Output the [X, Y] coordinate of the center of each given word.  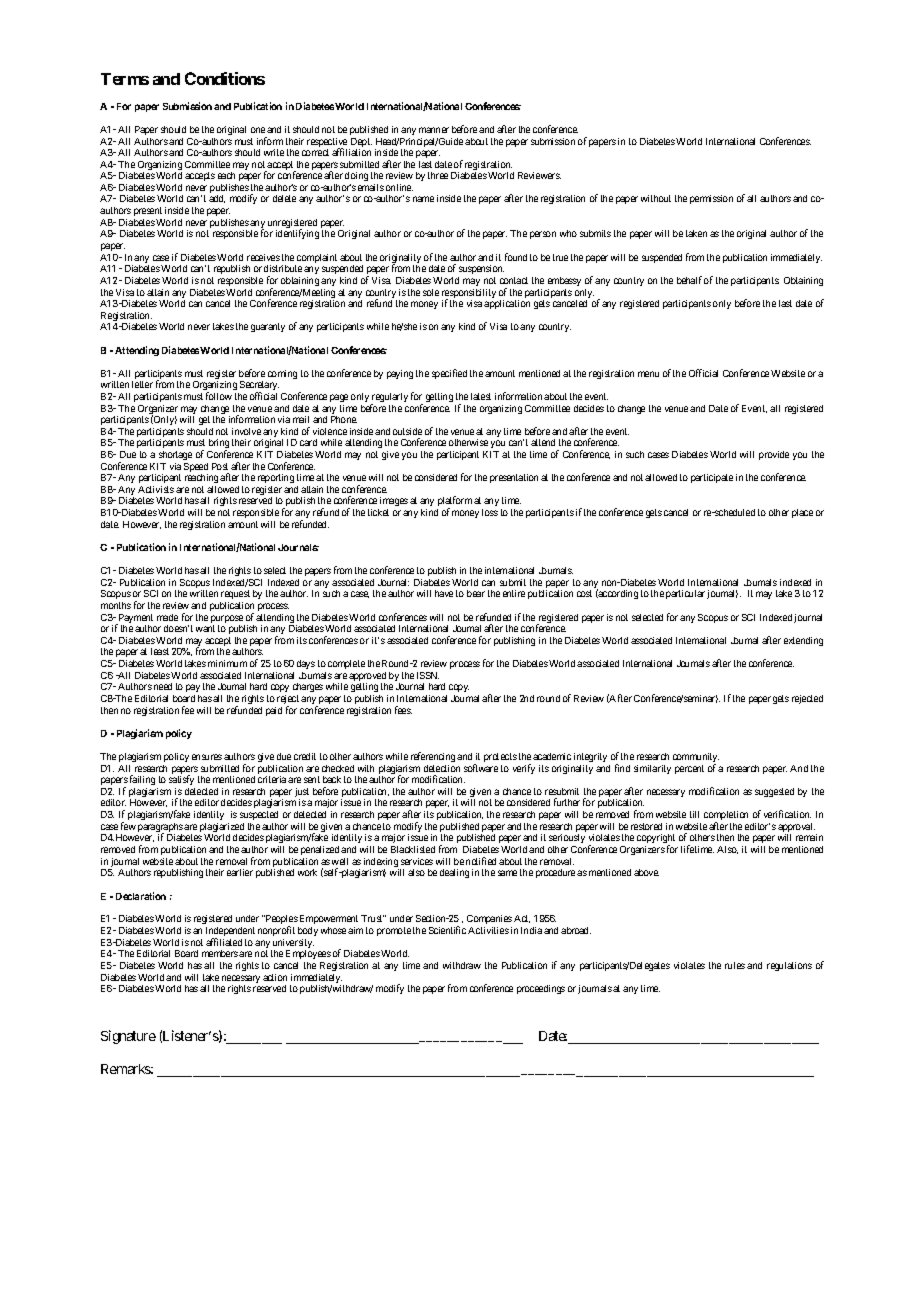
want [205, 628]
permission [711, 199]
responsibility [469, 295]
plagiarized [222, 829]
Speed [196, 469]
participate [712, 478]
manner [434, 130]
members [220, 953]
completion [726, 817]
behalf [689, 280]
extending [803, 641]
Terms [125, 79]
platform [454, 503]
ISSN [428, 675]
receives [263, 257]
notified [481, 861]
